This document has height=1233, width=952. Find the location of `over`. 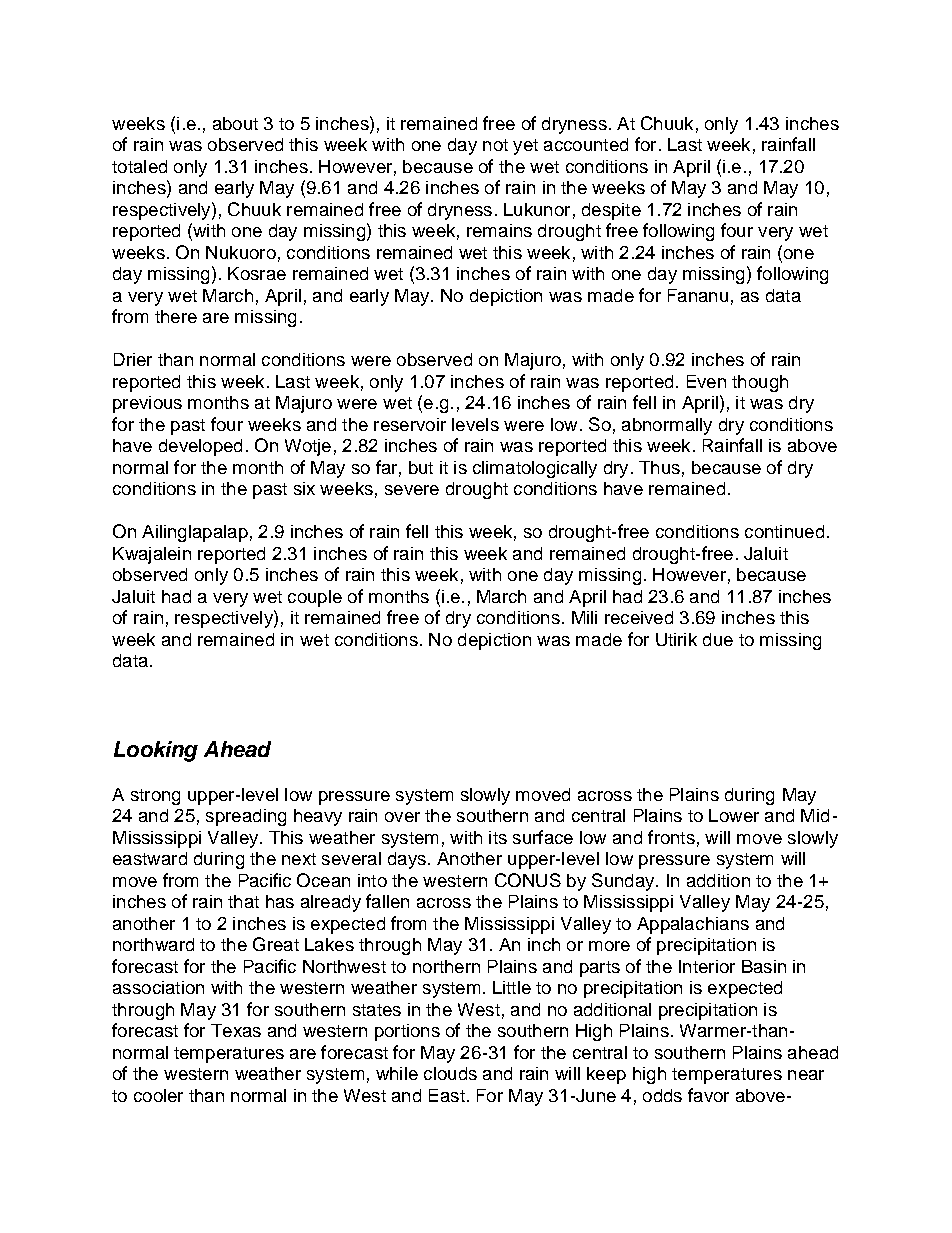

over is located at coordinates (402, 817).
